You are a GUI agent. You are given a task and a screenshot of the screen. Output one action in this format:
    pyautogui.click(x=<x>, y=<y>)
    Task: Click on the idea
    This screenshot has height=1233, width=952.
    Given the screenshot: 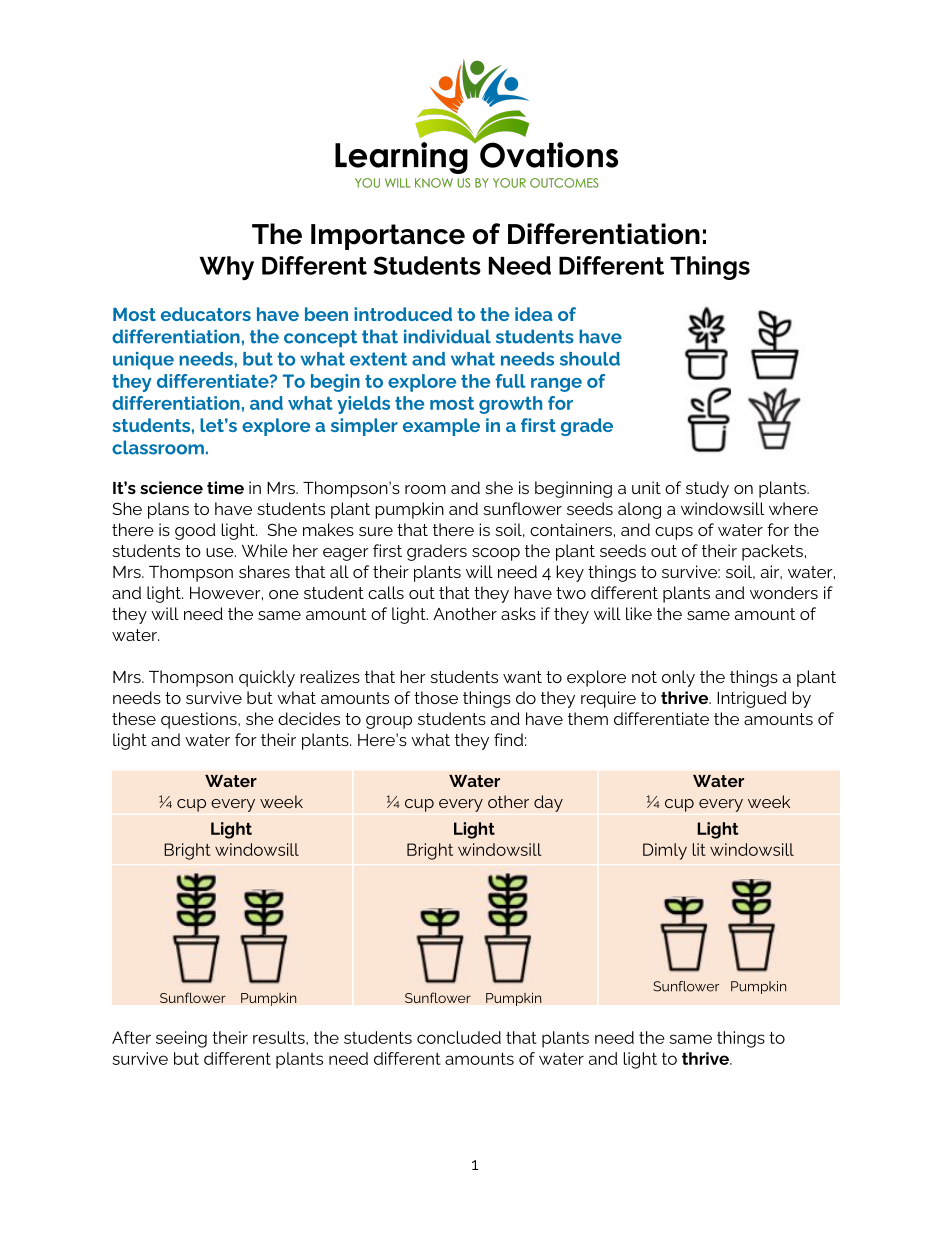 What is the action you would take?
    pyautogui.click(x=534, y=314)
